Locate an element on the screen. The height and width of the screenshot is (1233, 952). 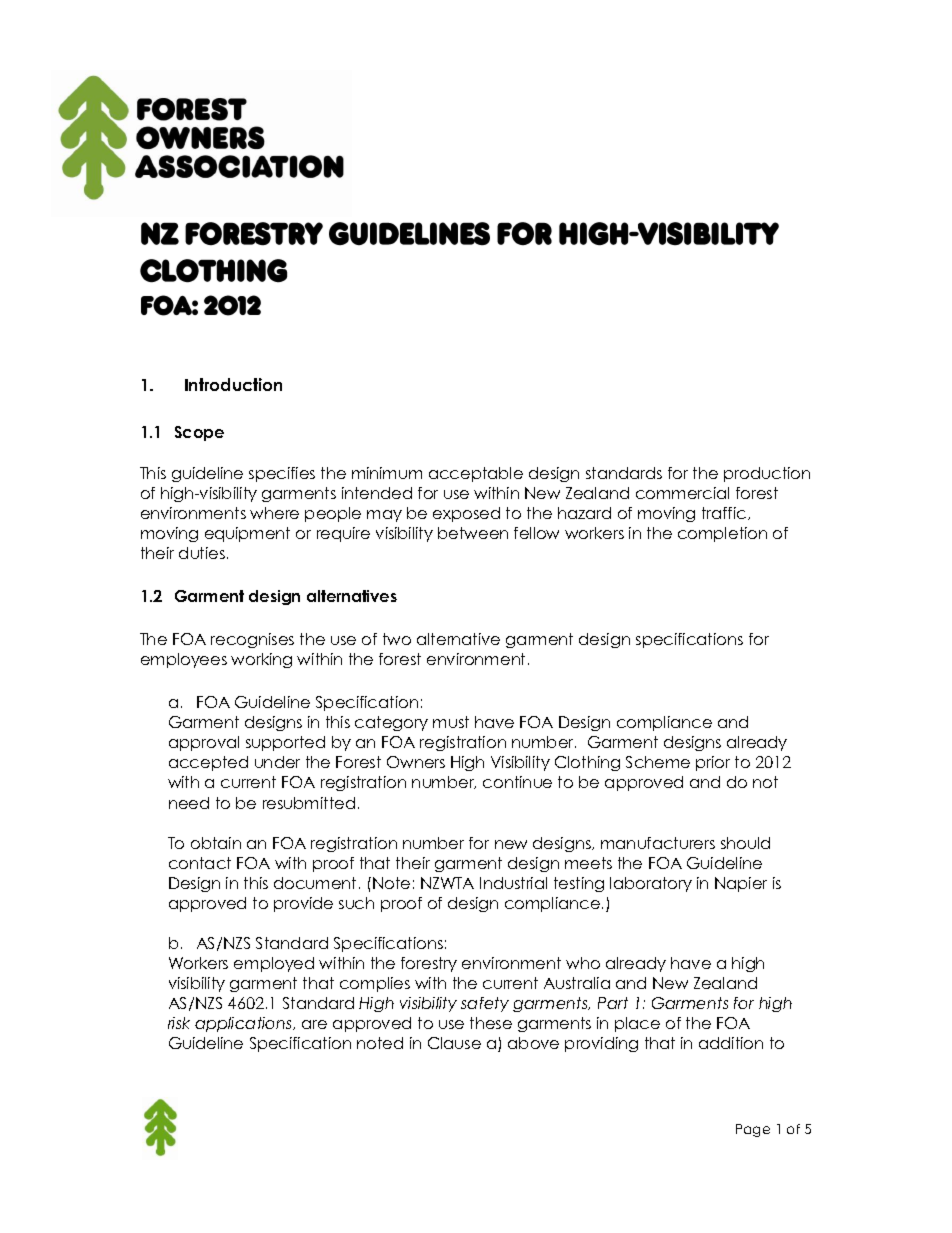
applications is located at coordinates (245, 1024).
